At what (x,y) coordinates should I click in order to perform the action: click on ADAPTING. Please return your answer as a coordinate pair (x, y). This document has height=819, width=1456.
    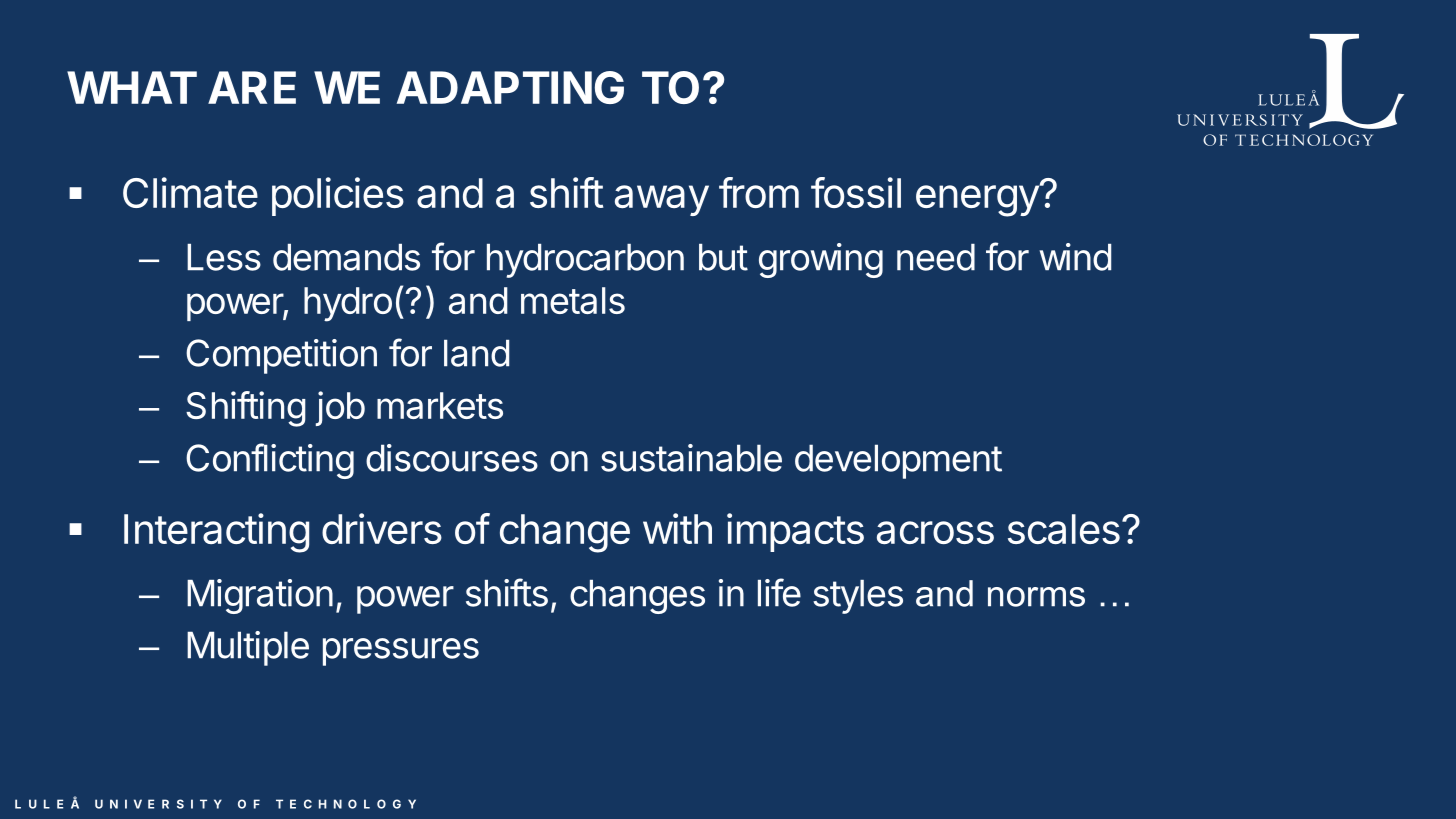
    Looking at the image, I should click on (510, 87).
